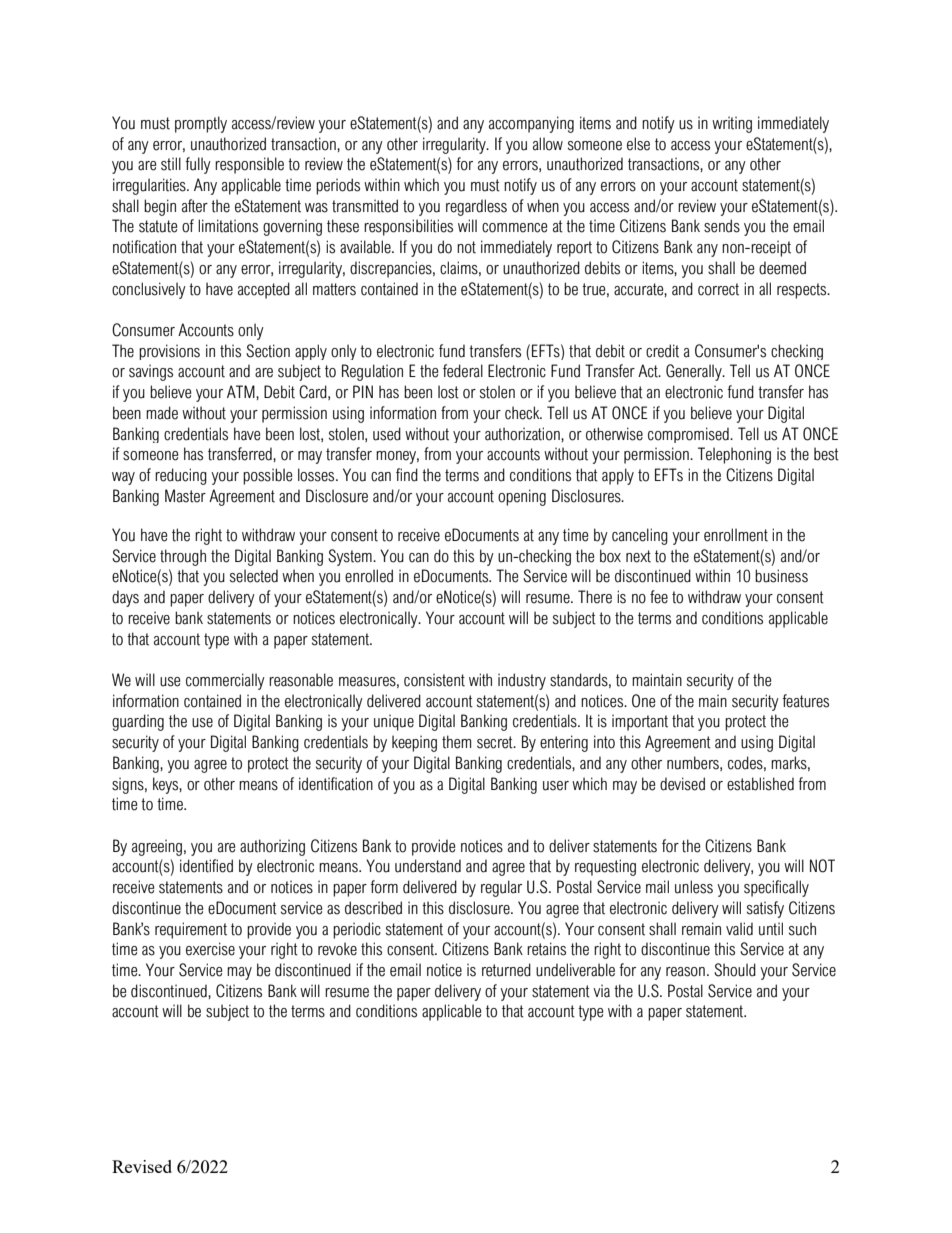 The height and width of the page is (1233, 952). What do you see at coordinates (735, 970) in the page?
I see `Should` at bounding box center [735, 970].
